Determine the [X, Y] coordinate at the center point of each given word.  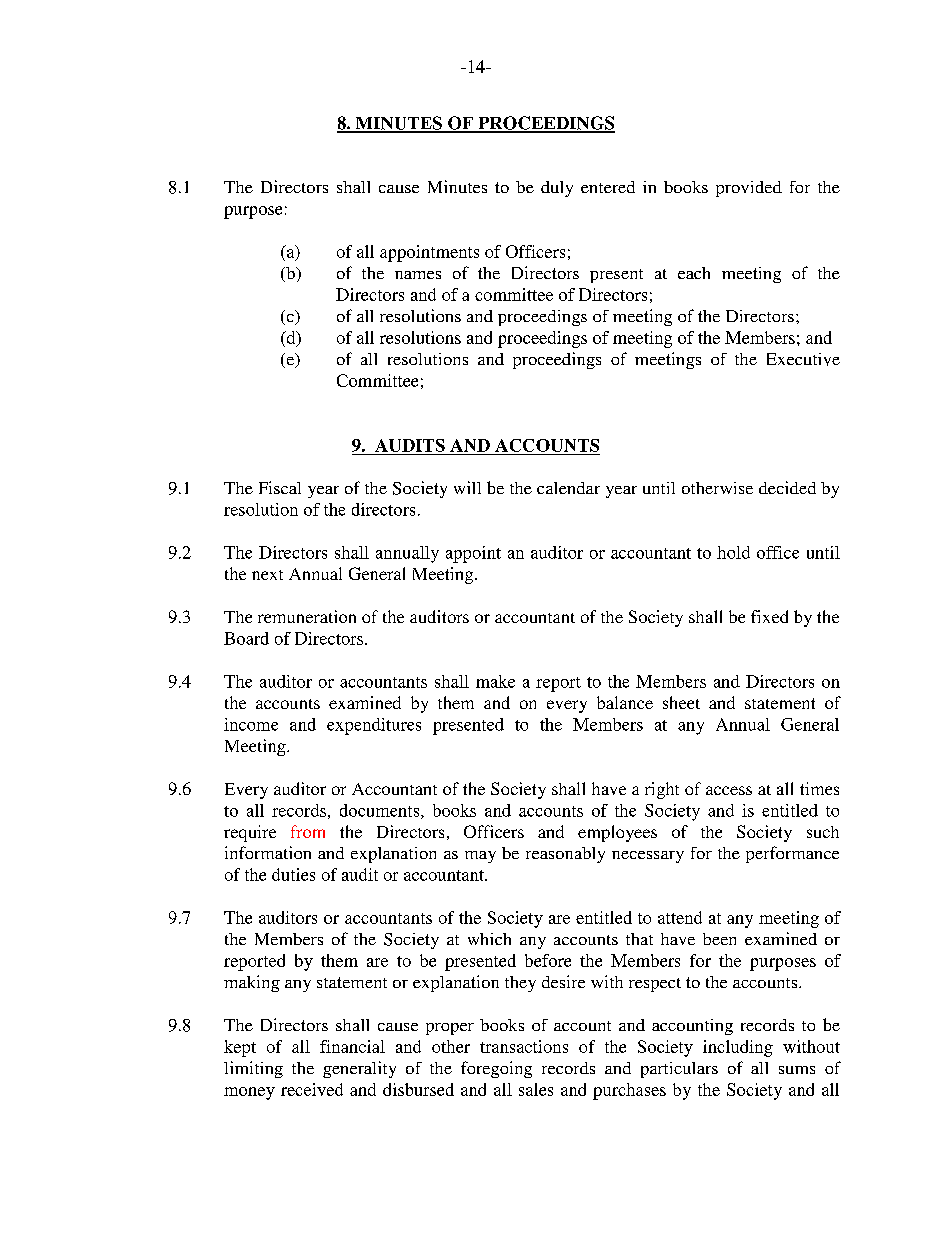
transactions [524, 1046]
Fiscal [280, 487]
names [418, 275]
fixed [769, 616]
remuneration [307, 616]
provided [749, 189]
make [495, 681]
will [467, 487]
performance [792, 854]
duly [557, 189]
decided [787, 487]
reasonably [565, 855]
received [312, 1089]
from [308, 831]
